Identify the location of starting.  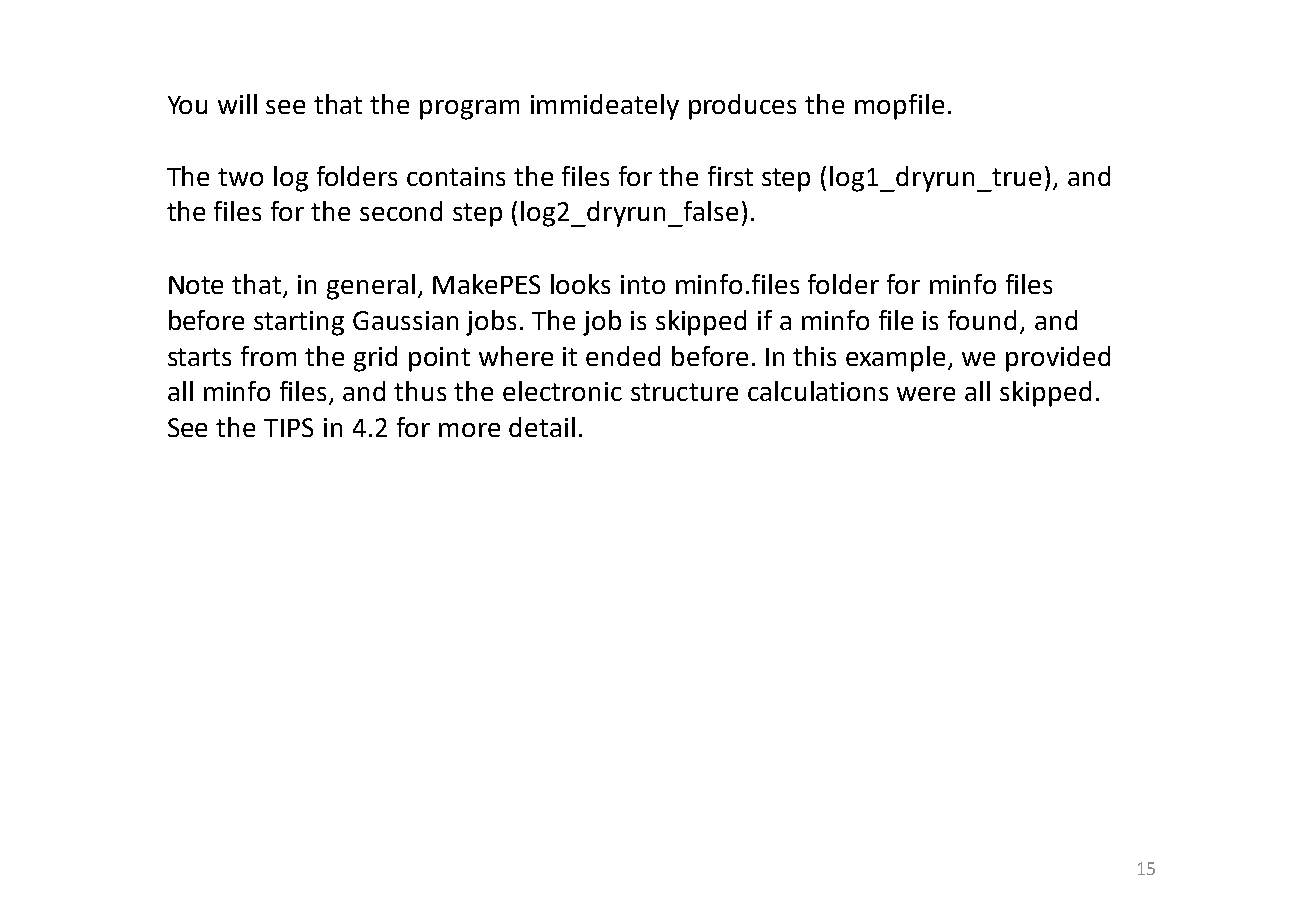
(299, 323).
